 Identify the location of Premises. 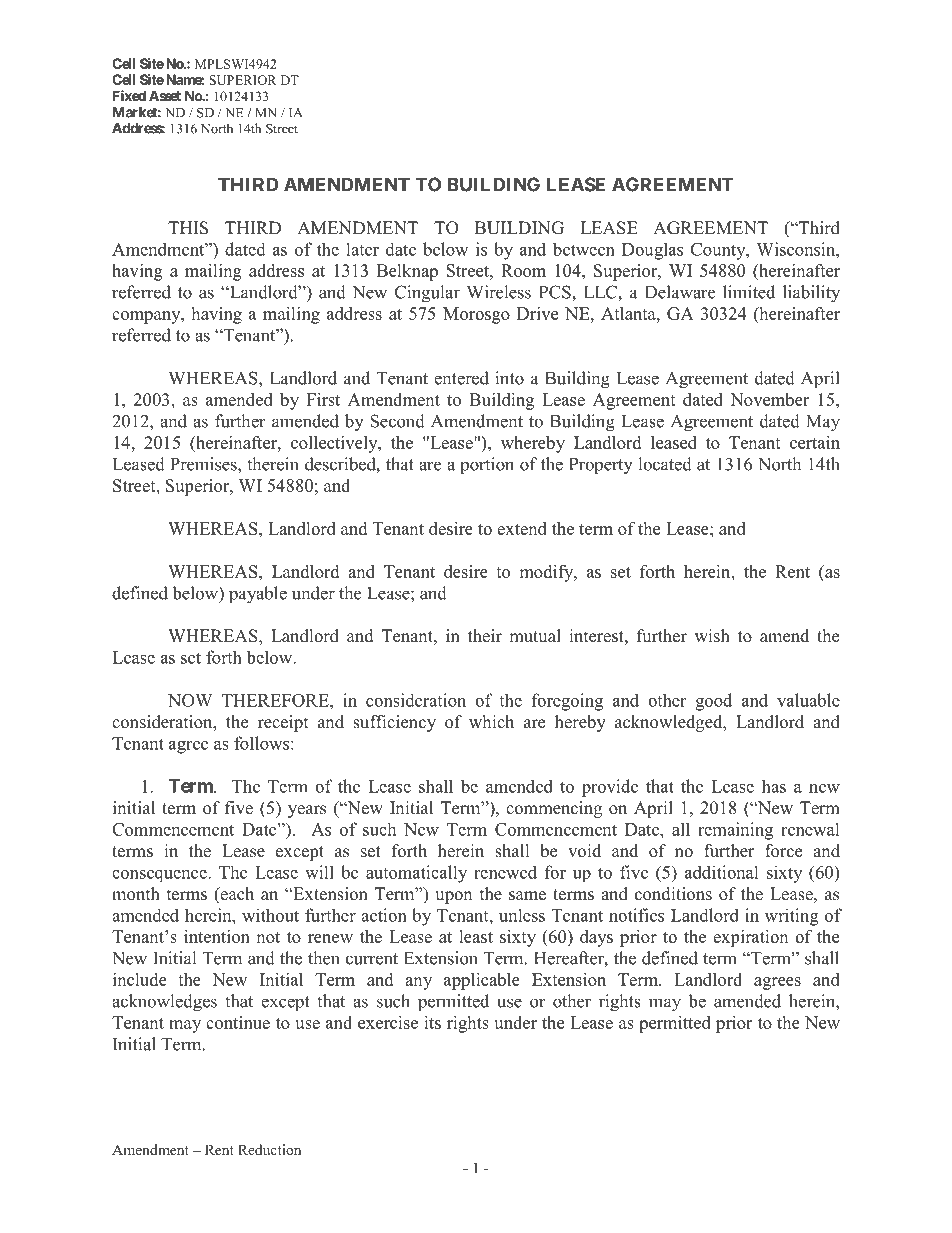
(204, 464).
